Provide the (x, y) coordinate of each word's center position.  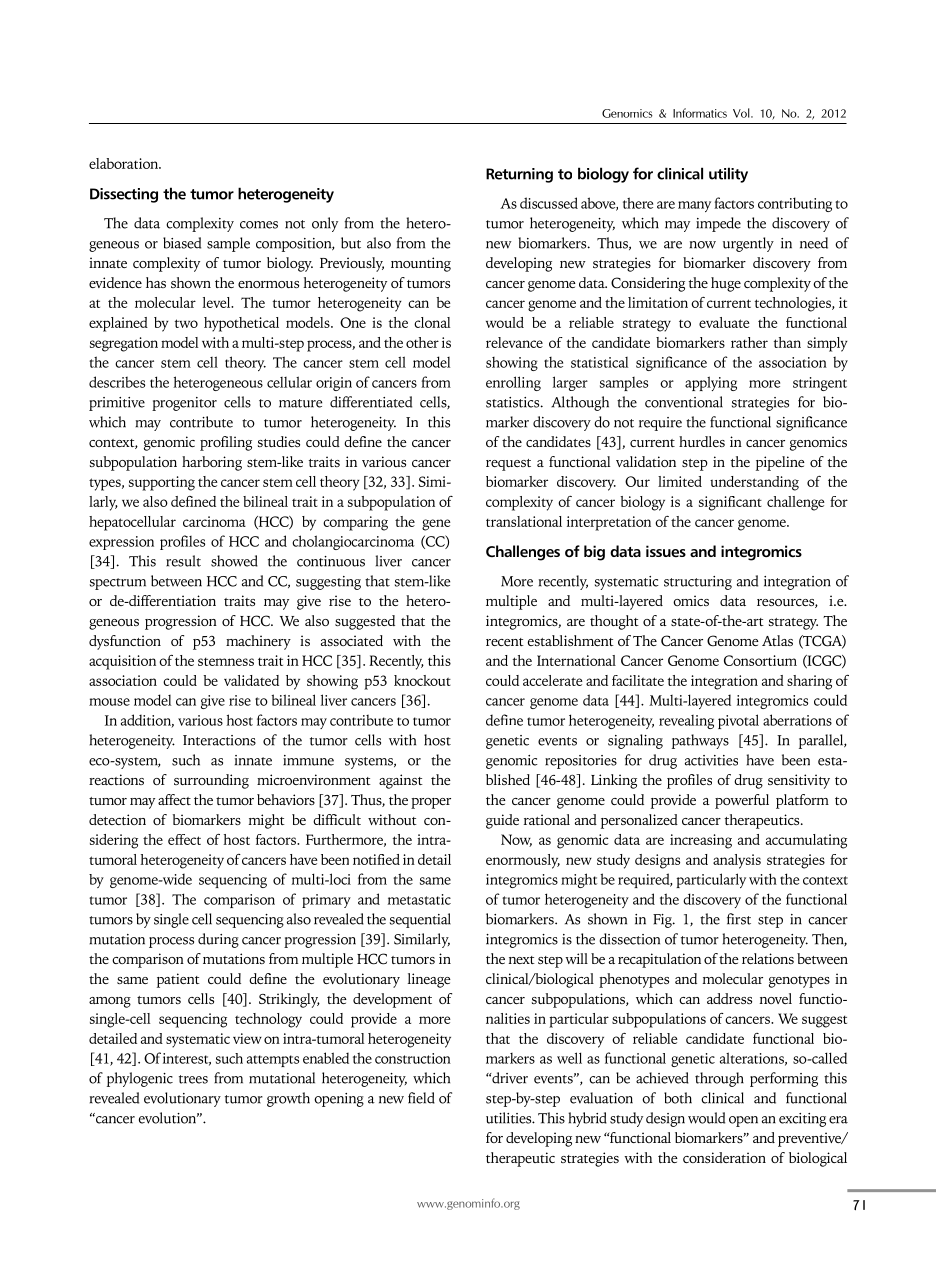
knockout (422, 680)
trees (193, 1079)
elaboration (124, 163)
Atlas (777, 640)
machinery (258, 642)
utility (728, 175)
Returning (519, 175)
